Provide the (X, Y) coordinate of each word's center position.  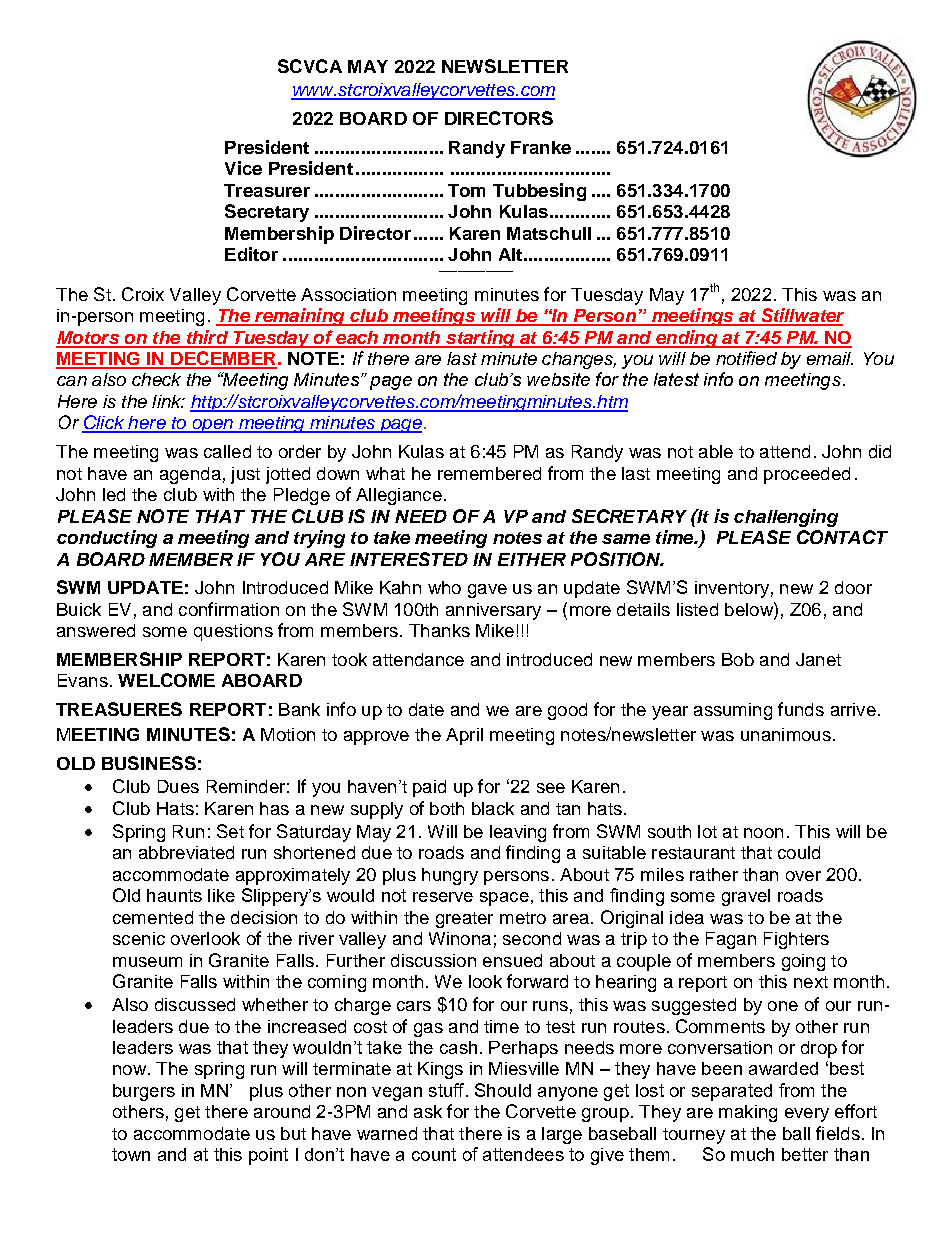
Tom (466, 190)
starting (480, 339)
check (156, 379)
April (464, 736)
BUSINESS (149, 763)
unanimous (786, 734)
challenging (786, 518)
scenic (139, 938)
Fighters (796, 940)
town (131, 1154)
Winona (460, 938)
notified (746, 358)
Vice (243, 168)
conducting (107, 539)
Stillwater (801, 316)
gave (487, 591)
